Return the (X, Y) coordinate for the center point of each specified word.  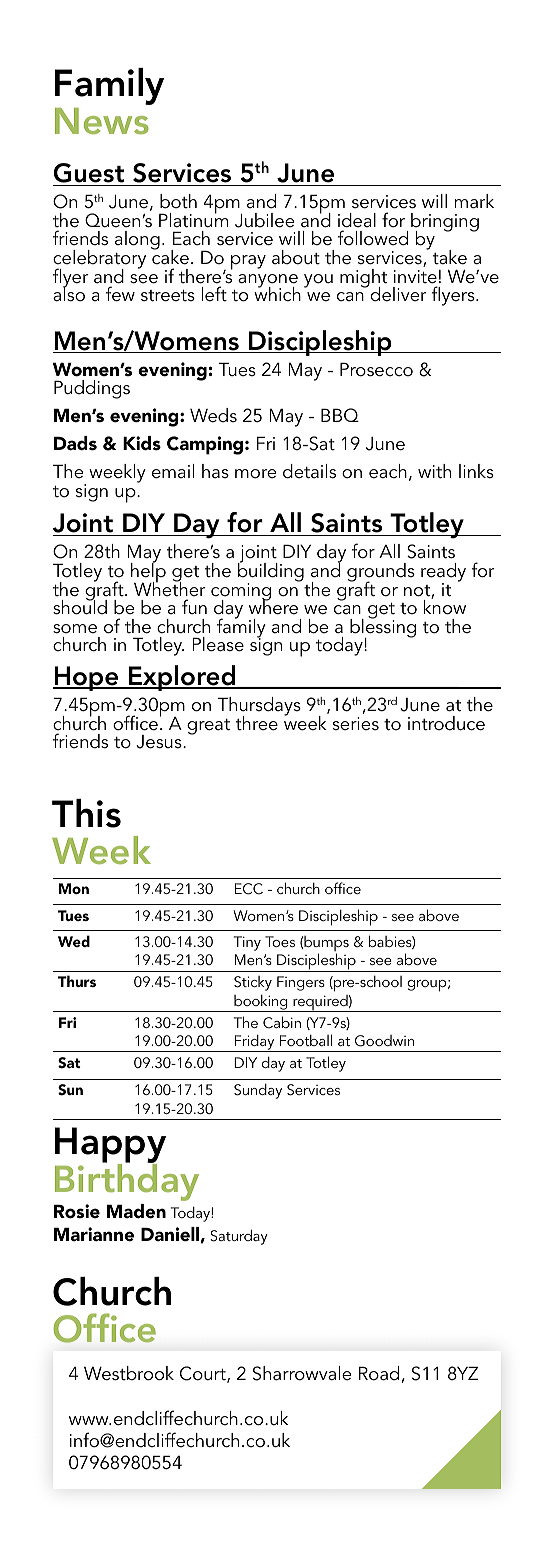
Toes (280, 941)
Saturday (239, 1237)
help (148, 573)
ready (443, 573)
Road (379, 1373)
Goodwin (384, 1041)
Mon (74, 888)
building (271, 572)
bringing (445, 223)
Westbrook (129, 1373)
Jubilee (264, 220)
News (102, 121)
